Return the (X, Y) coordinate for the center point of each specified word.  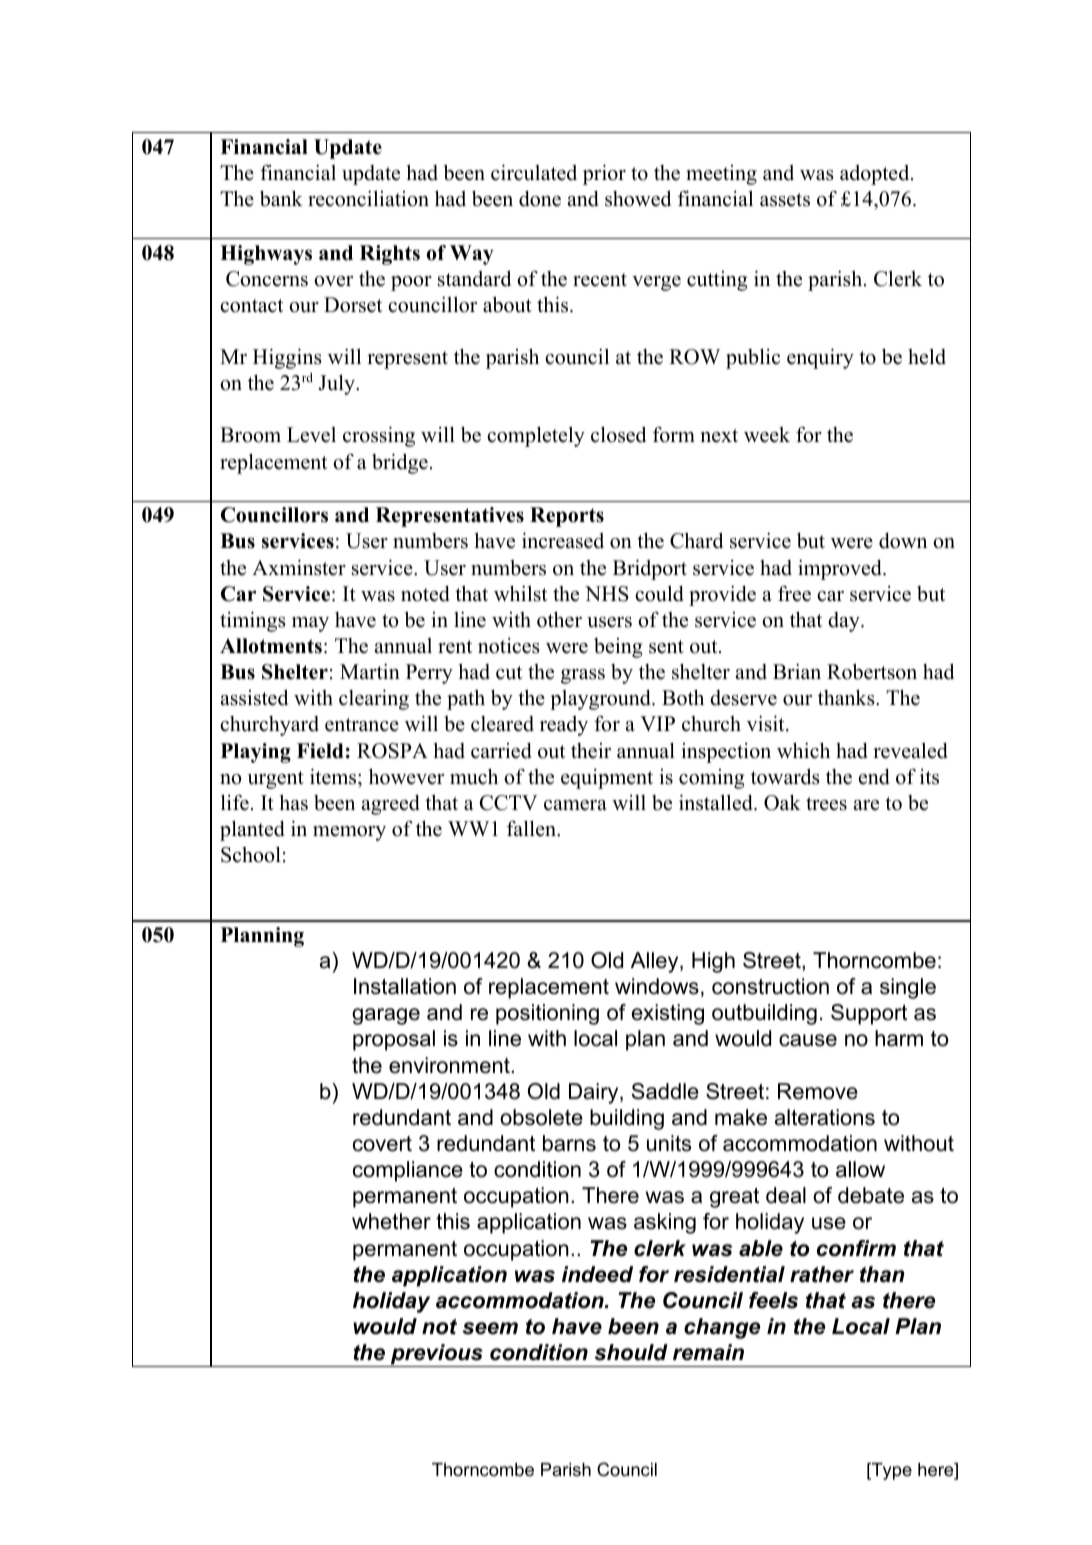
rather (822, 1274)
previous (437, 1355)
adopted (874, 175)
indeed (597, 1274)
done (540, 199)
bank (281, 198)
